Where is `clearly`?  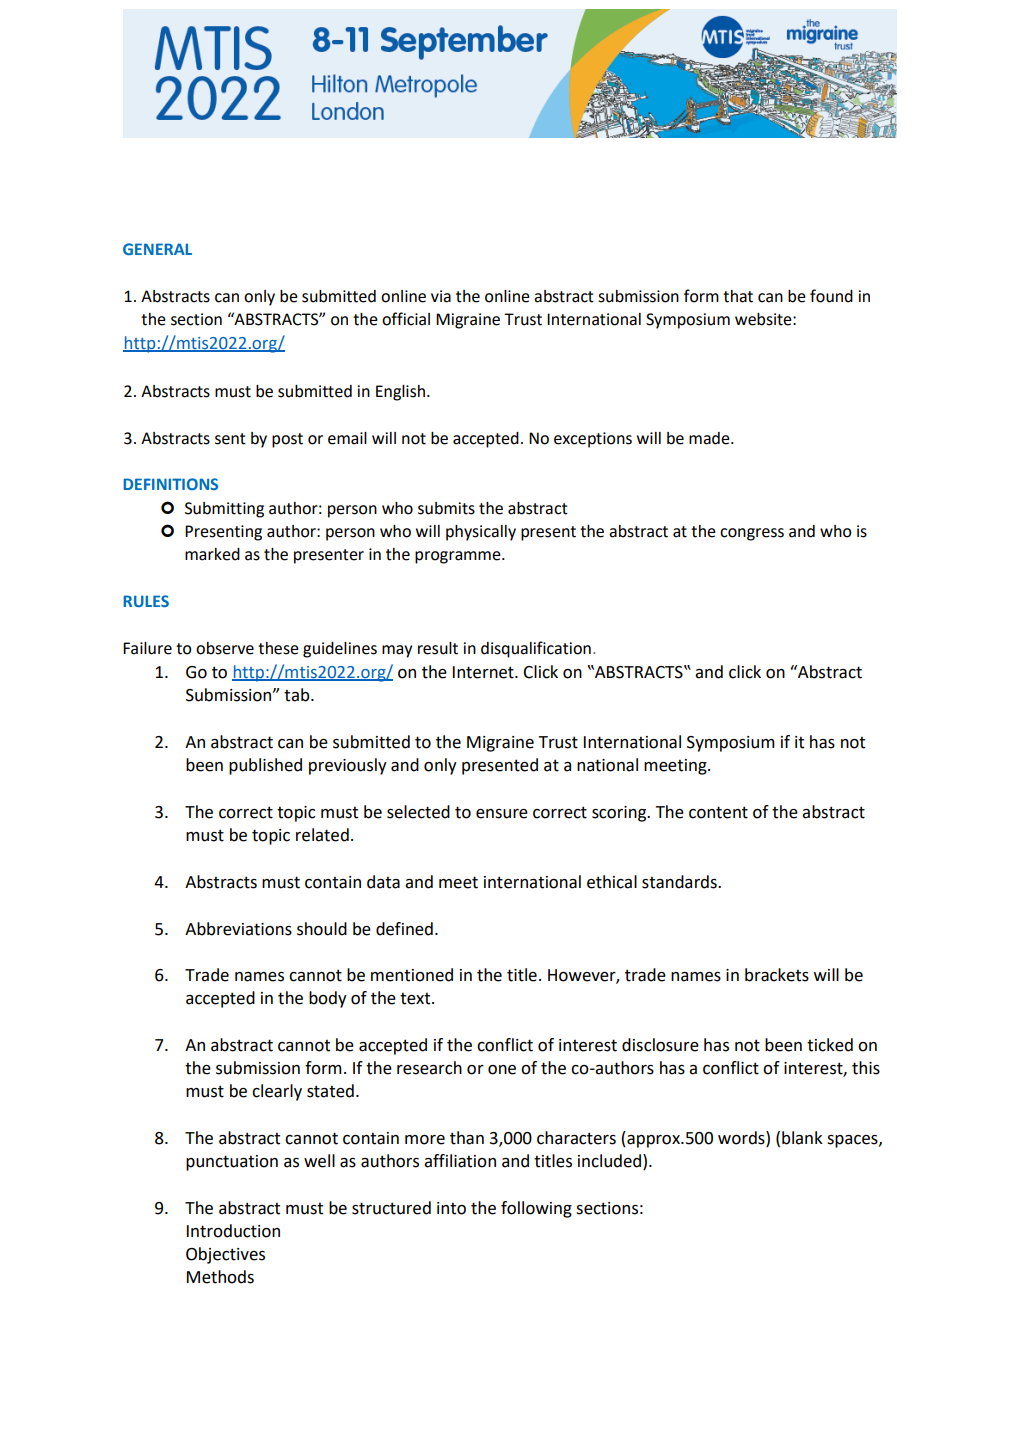
clearly is located at coordinates (277, 1092).
